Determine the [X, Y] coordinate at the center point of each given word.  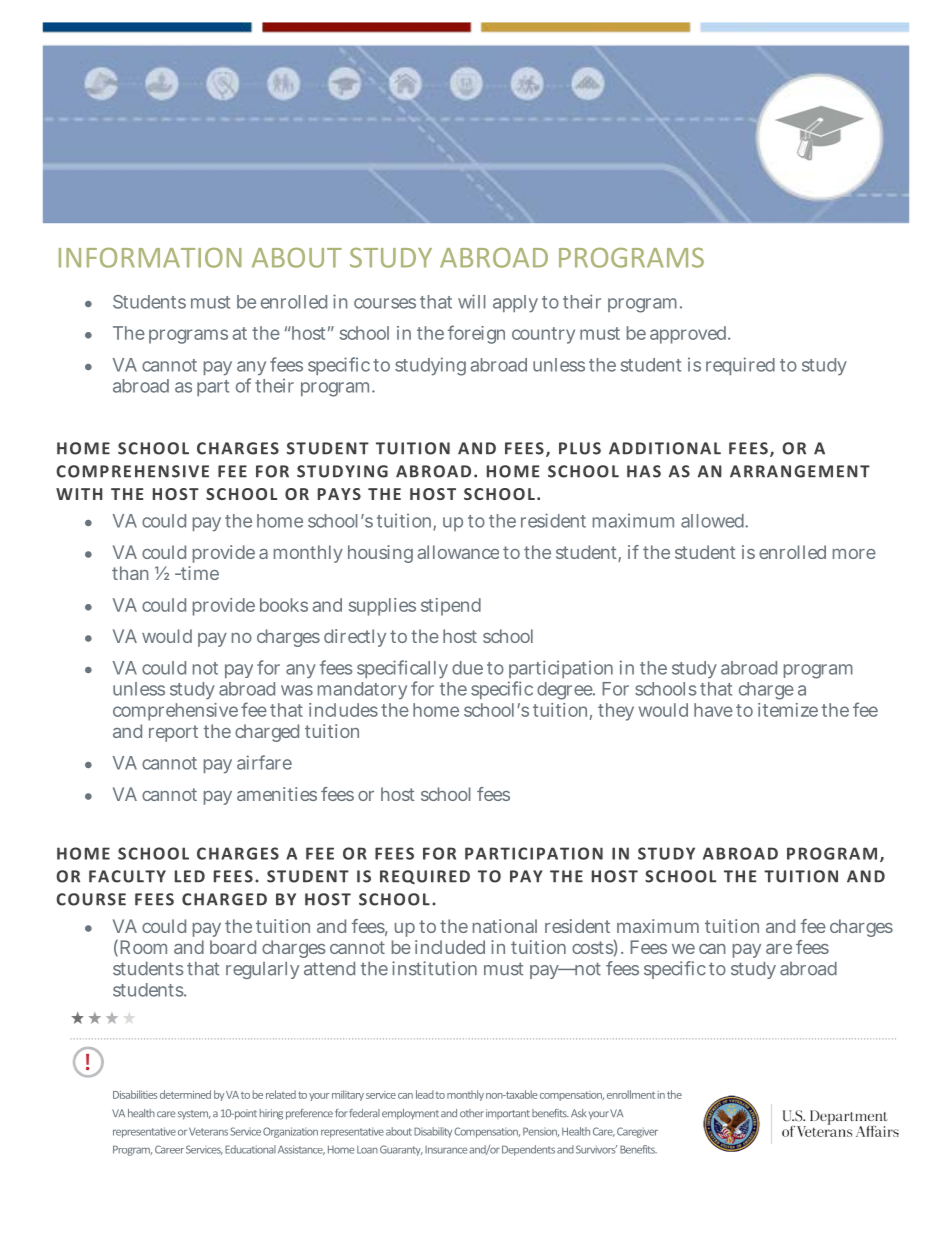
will [471, 301]
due [467, 668]
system [194, 1115]
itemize [788, 710]
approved [690, 335]
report [173, 733]
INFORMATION [150, 258]
